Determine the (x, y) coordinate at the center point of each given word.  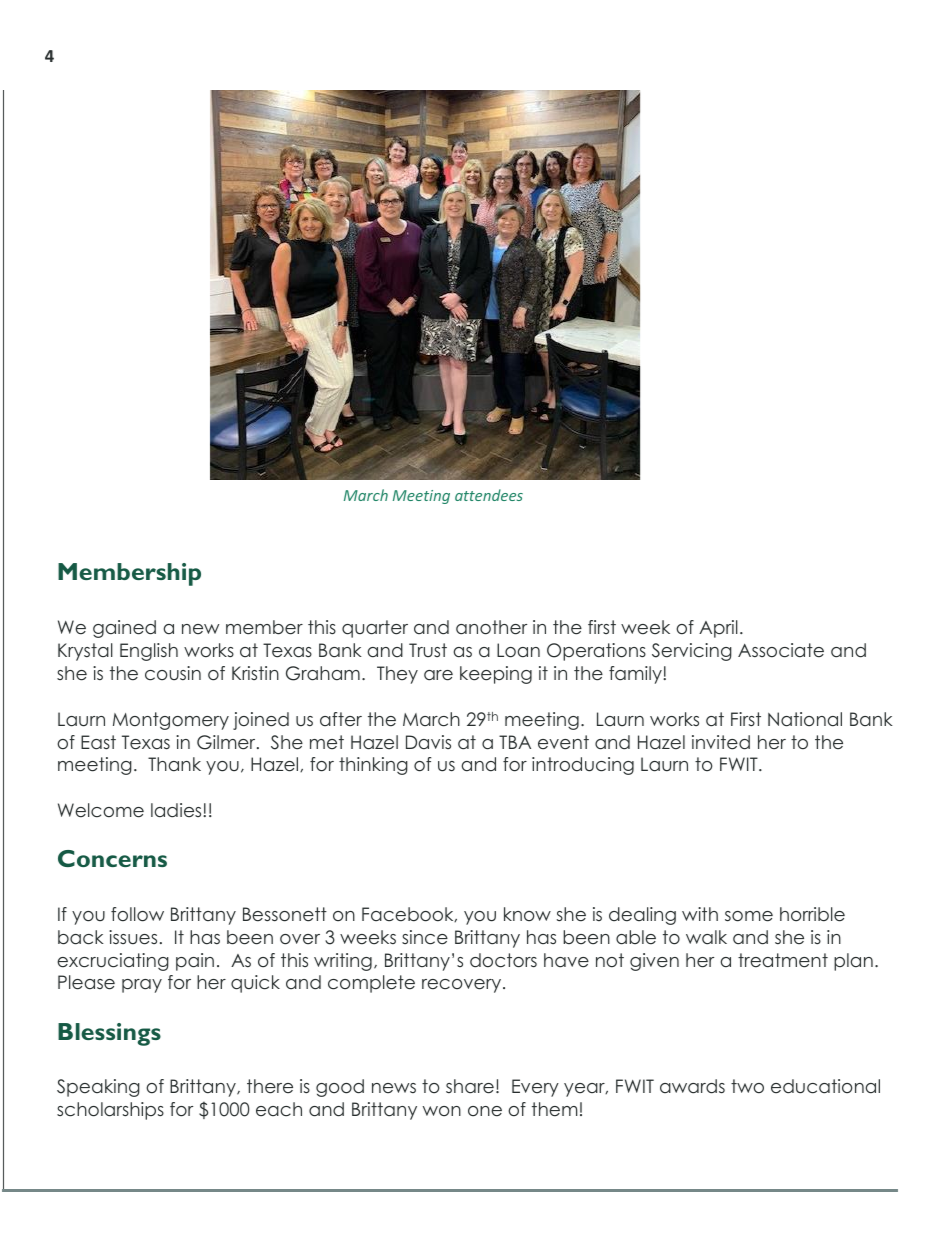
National (805, 719)
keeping (496, 675)
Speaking (98, 1088)
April (718, 629)
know (527, 914)
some (749, 916)
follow (137, 914)
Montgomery (171, 721)
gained (124, 629)
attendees (489, 495)
